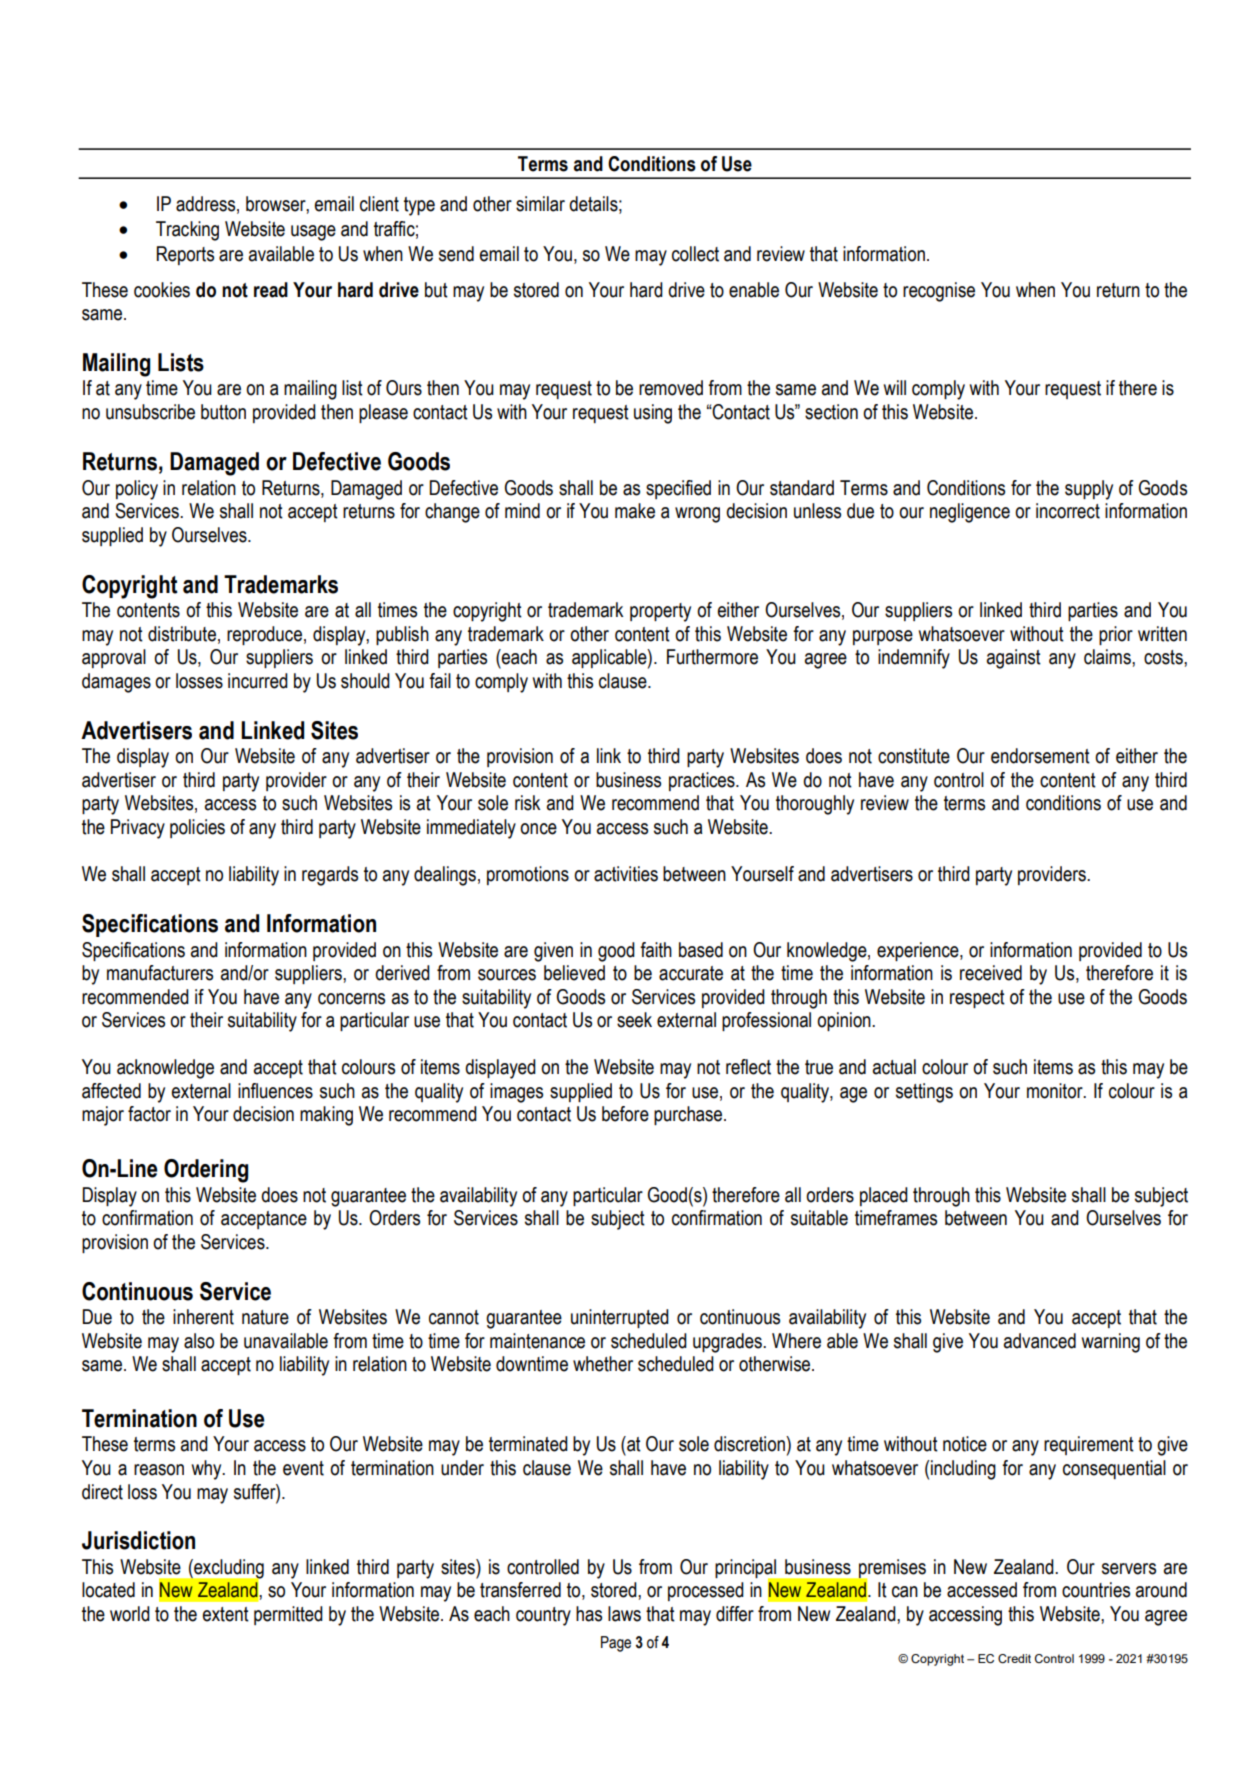 This image has width=1256, height=1776. I want to click on Reports, so click(185, 255).
